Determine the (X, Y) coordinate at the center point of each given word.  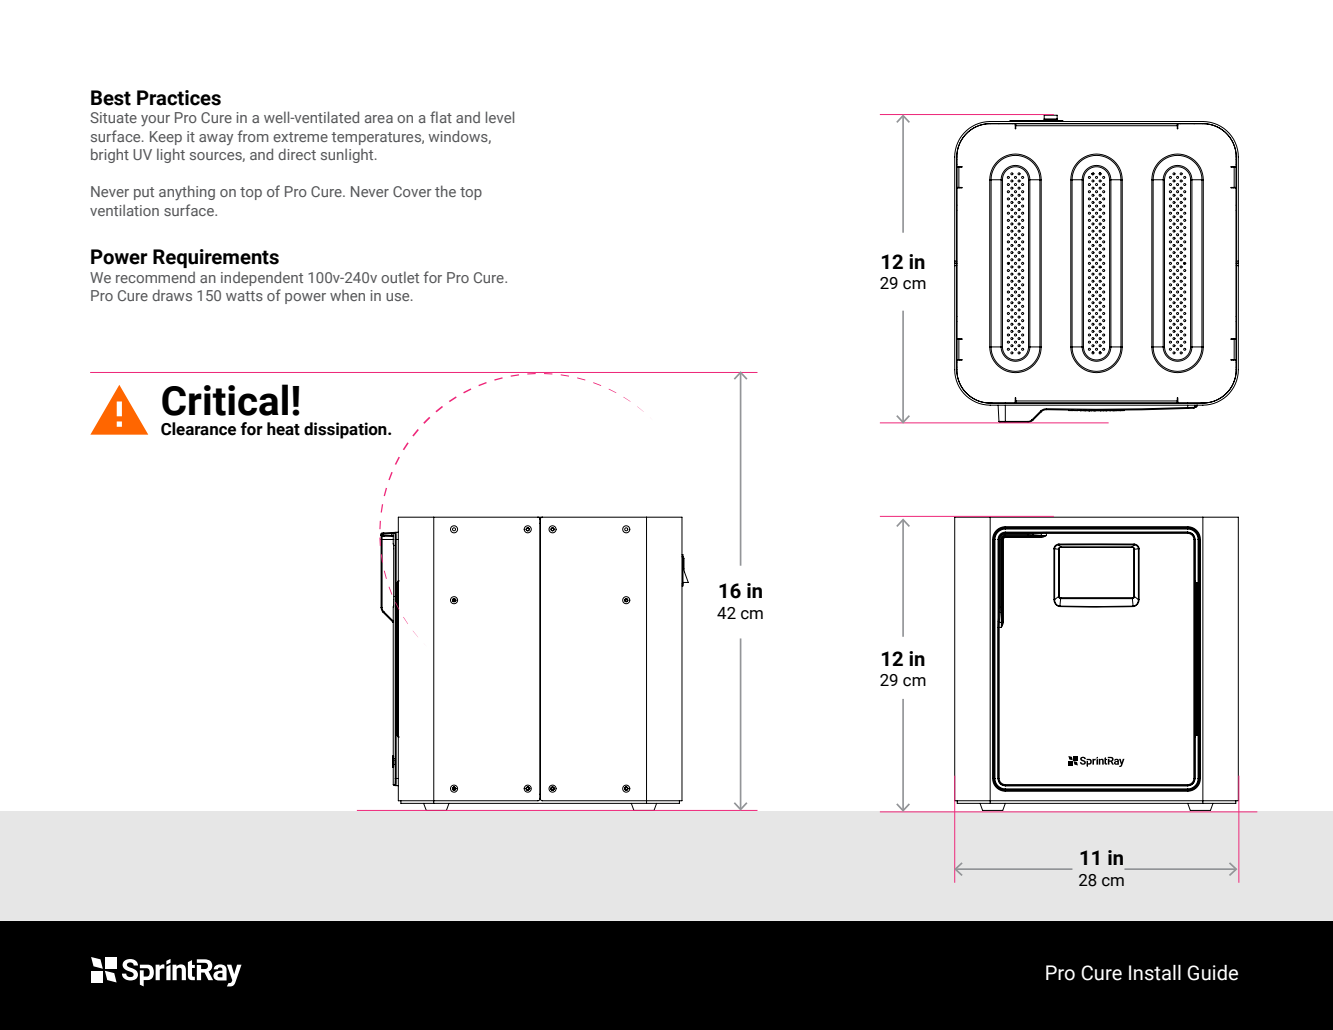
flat (441, 117)
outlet (400, 277)
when (347, 295)
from (253, 136)
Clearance (198, 429)
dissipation (346, 430)
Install (1155, 973)
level (500, 117)
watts (244, 296)
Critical (225, 400)
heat (283, 429)
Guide (1212, 973)
